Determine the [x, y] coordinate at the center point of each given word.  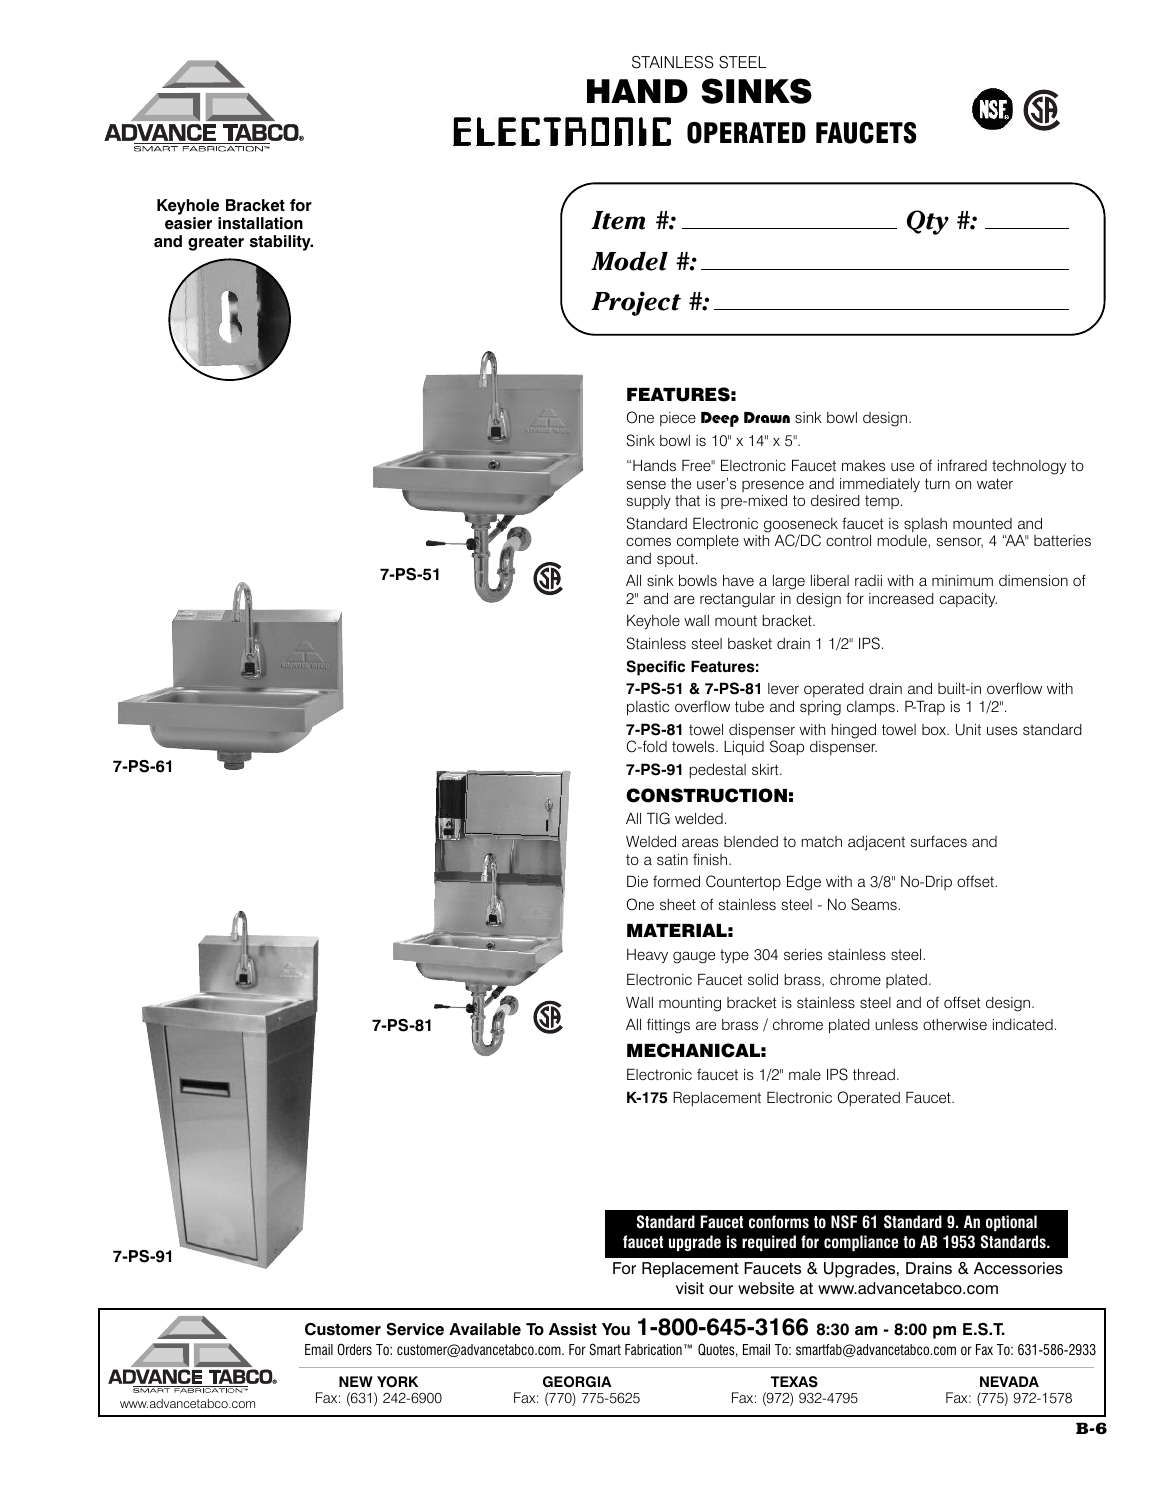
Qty [928, 222]
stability [281, 243]
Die [637, 881]
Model [629, 261]
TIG [658, 818]
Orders [354, 1349]
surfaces [939, 841]
